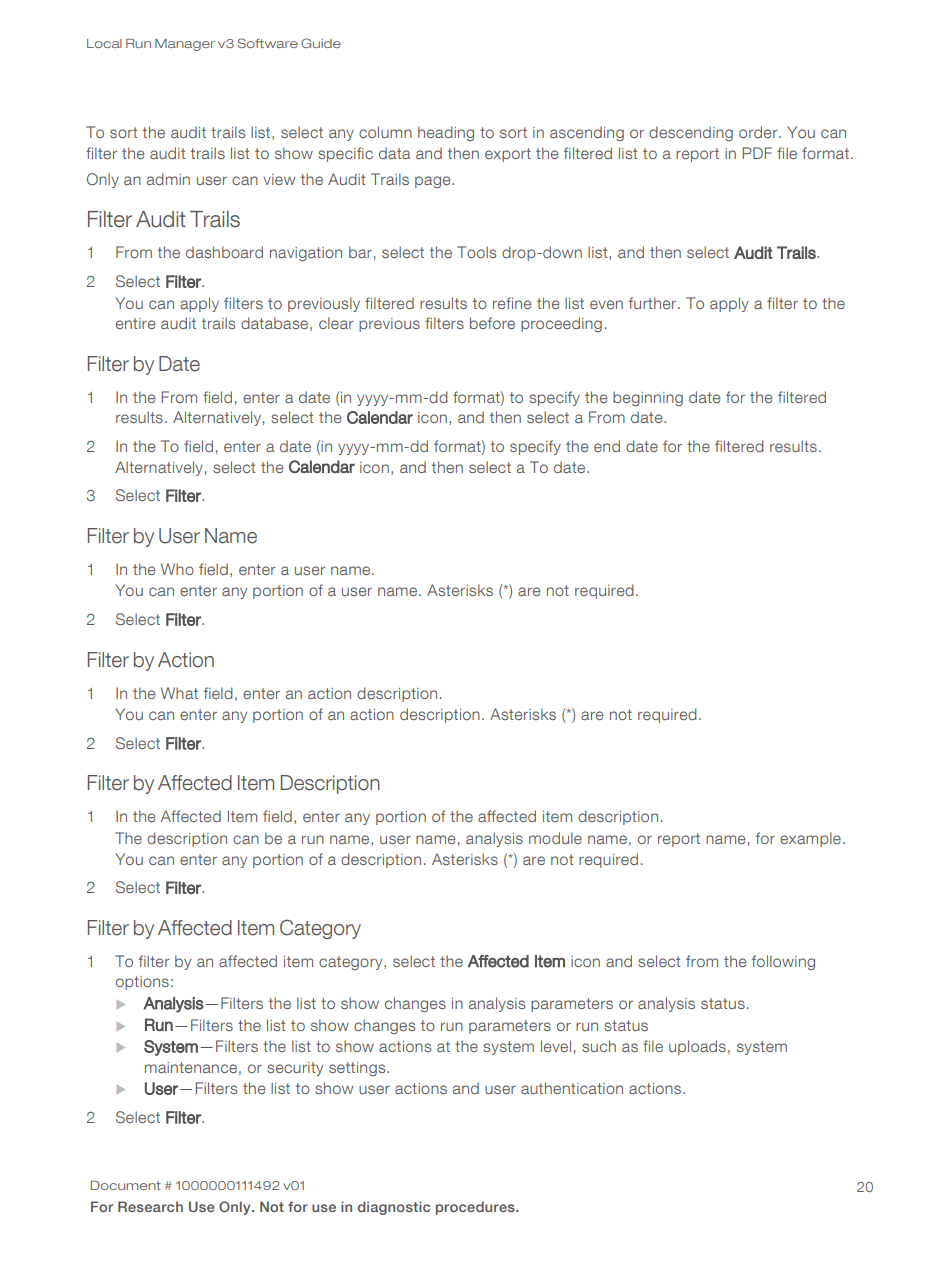 The height and width of the document is (1270, 952). I want to click on procedures, so click(476, 1208).
